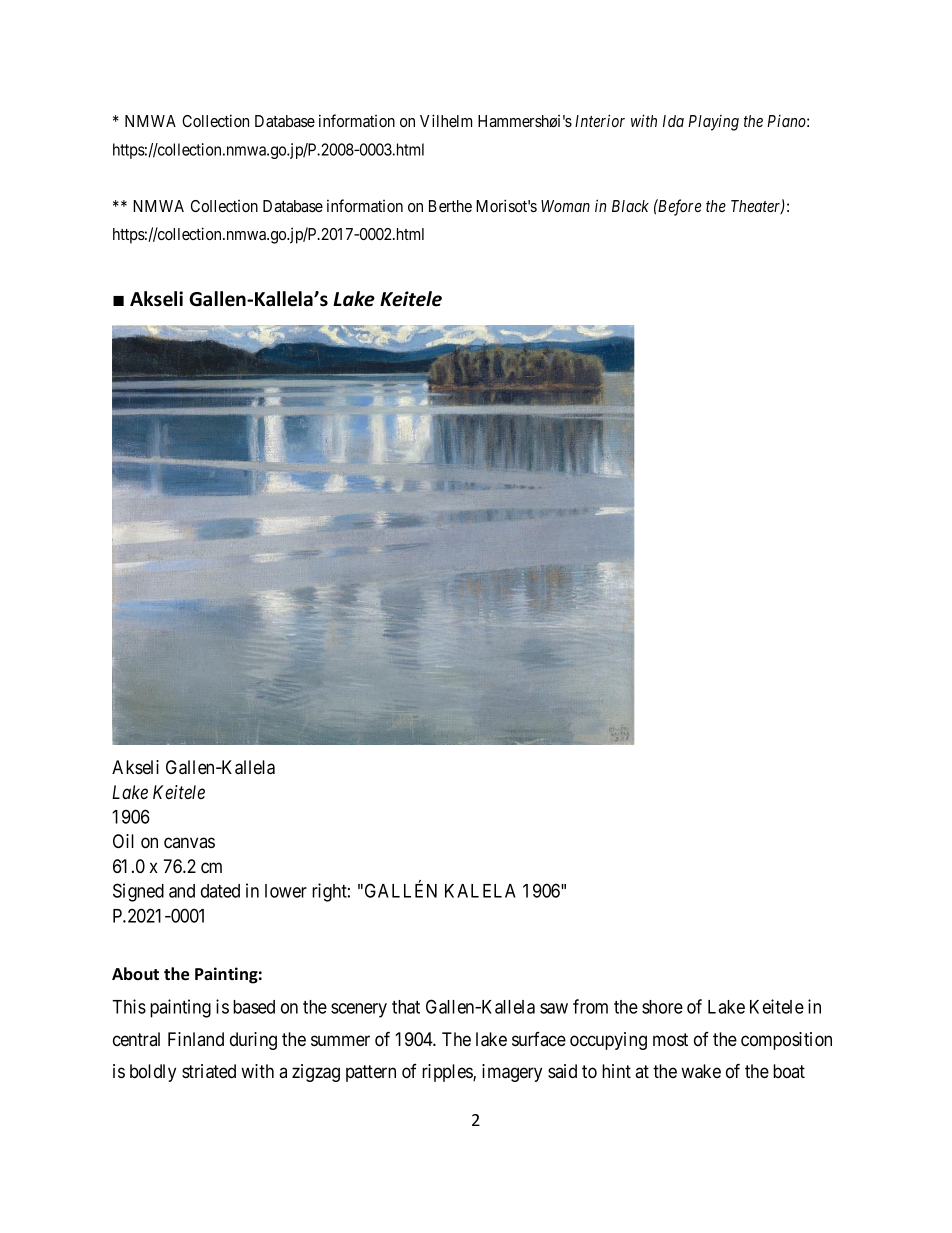 This document has width=952, height=1233. Describe the element at coordinates (406, 1007) in the document. I see `that` at that location.
